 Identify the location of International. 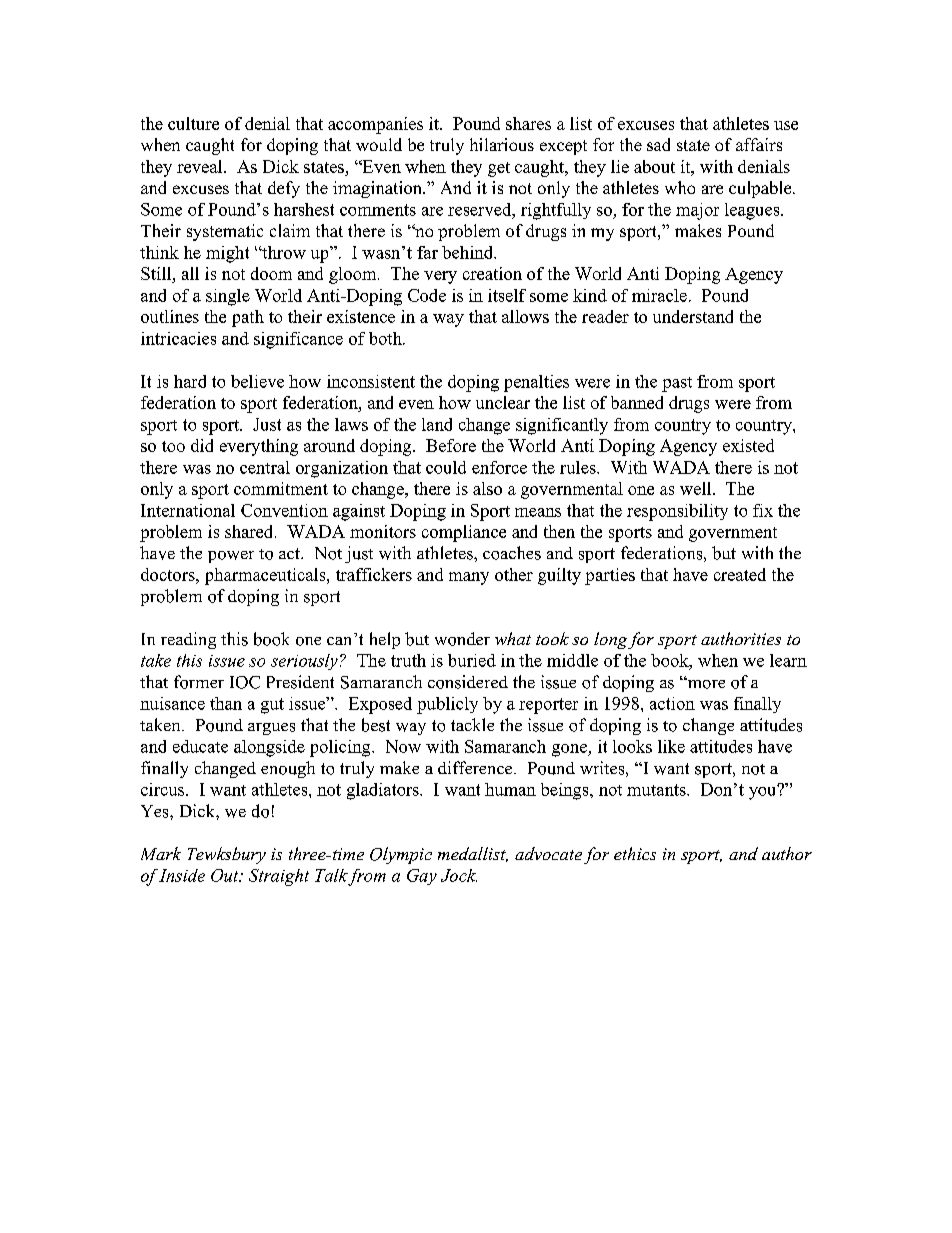
(188, 510).
